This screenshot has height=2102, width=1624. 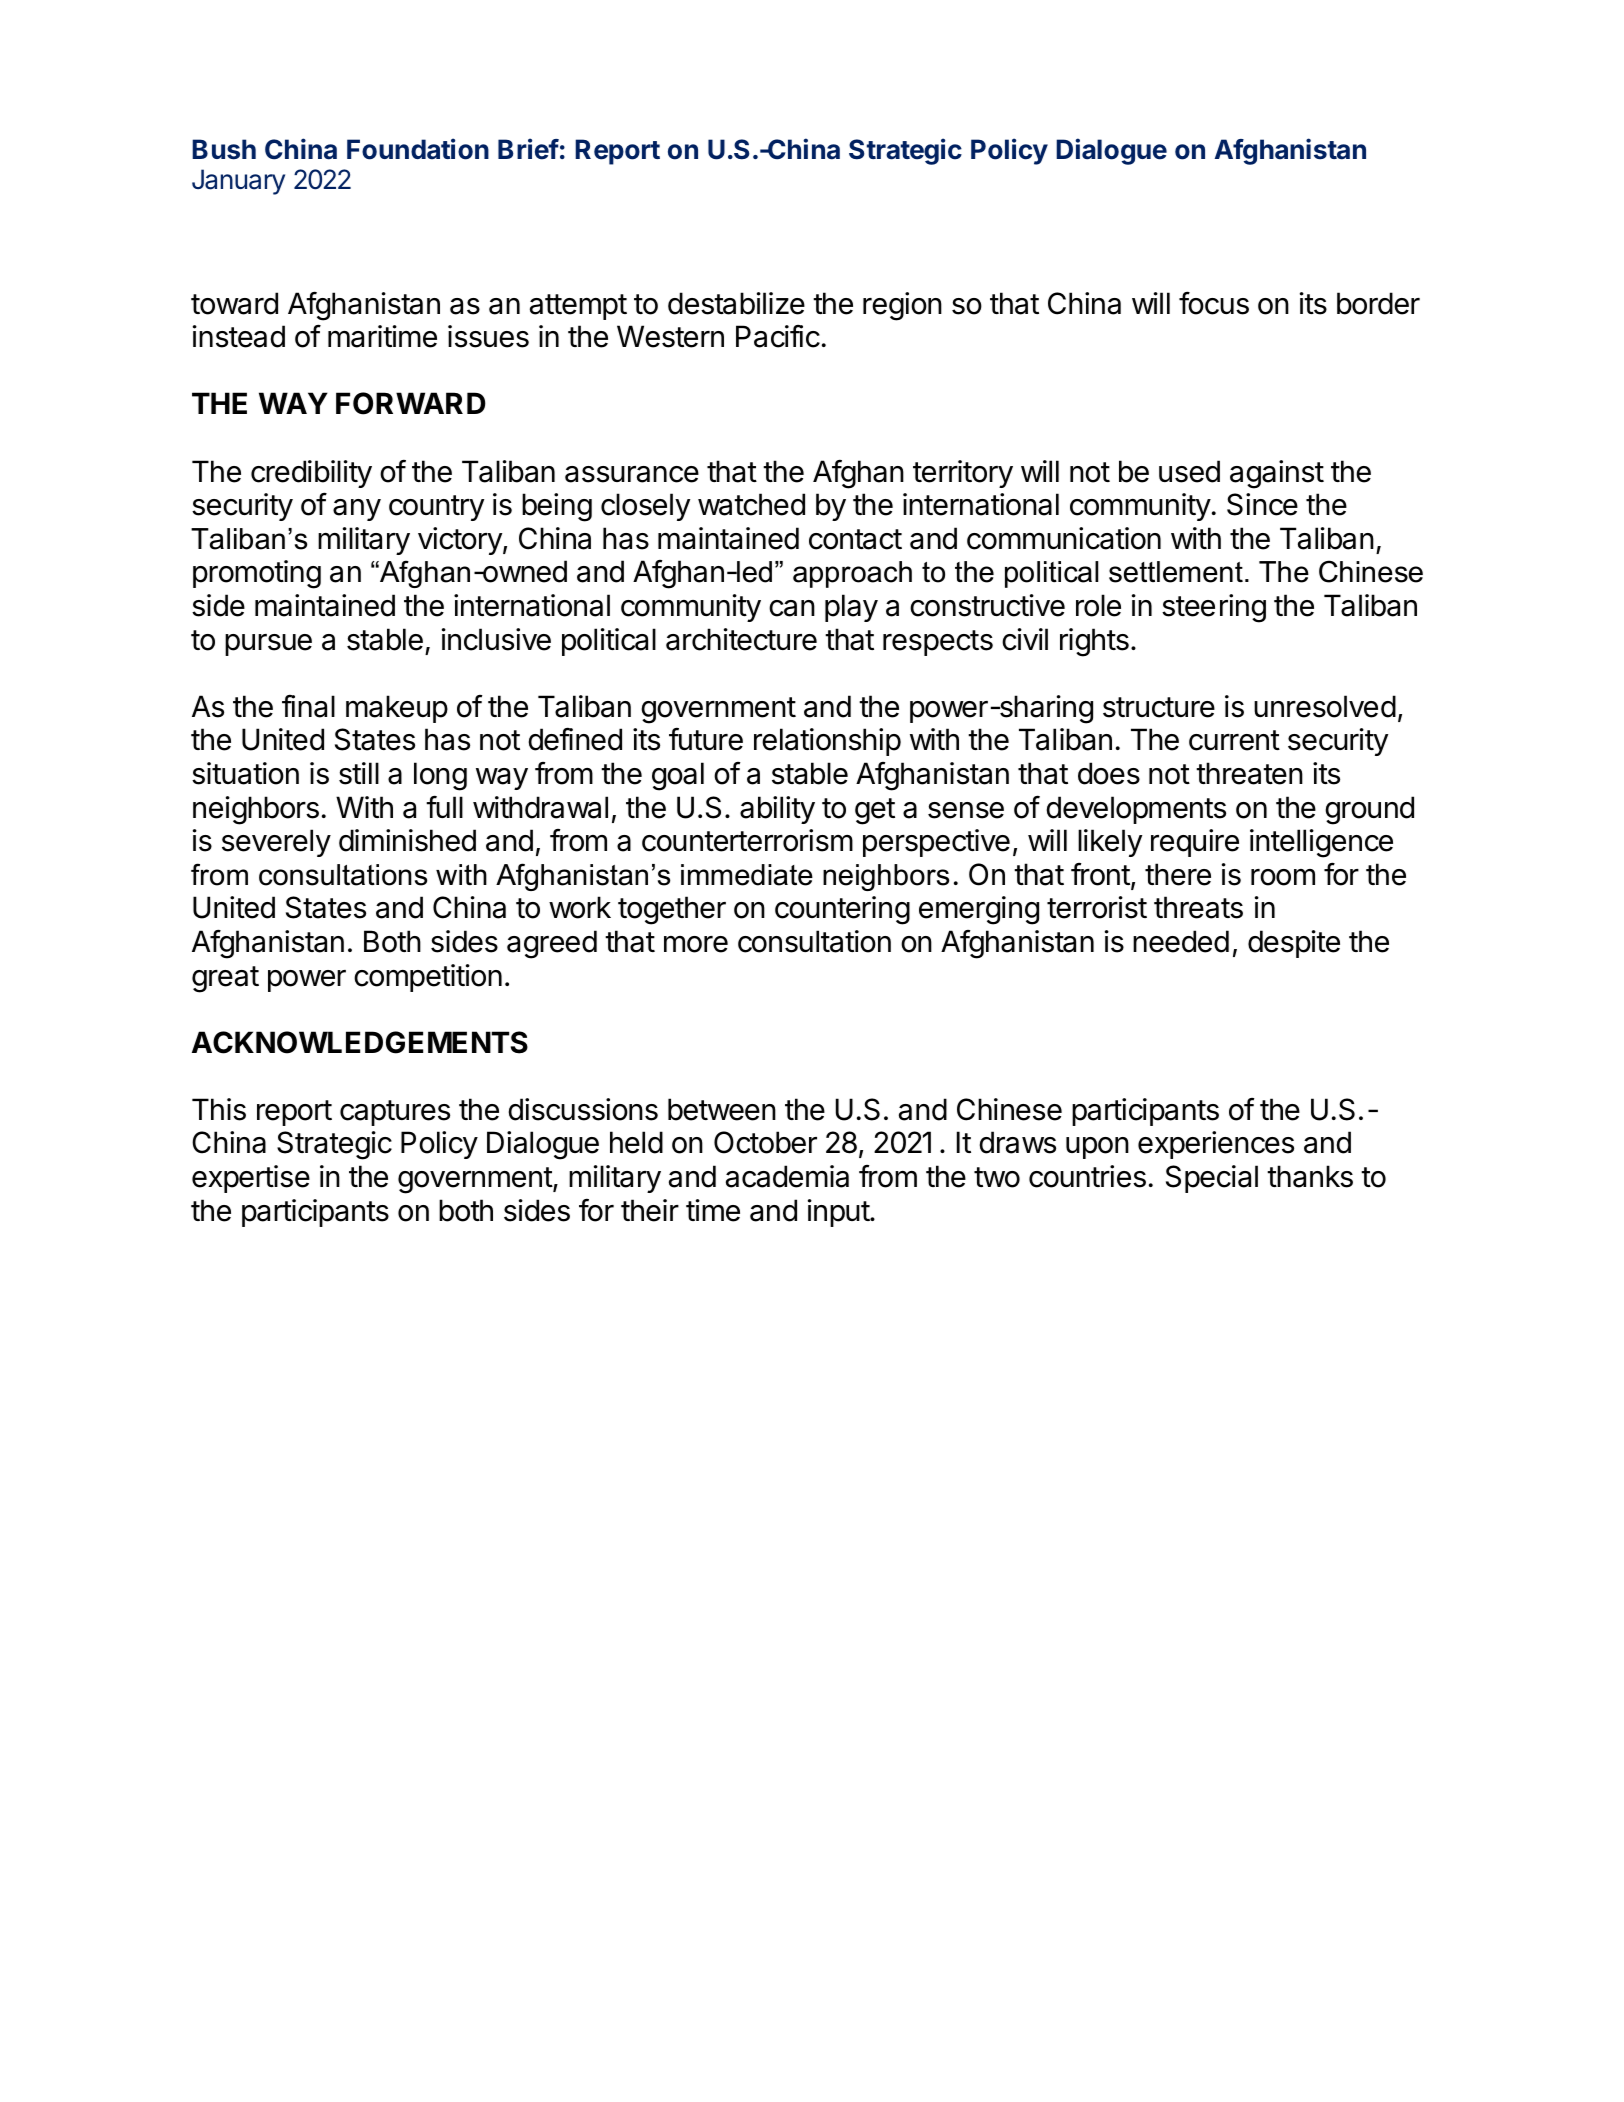 I want to click on expertise, so click(x=251, y=1179).
